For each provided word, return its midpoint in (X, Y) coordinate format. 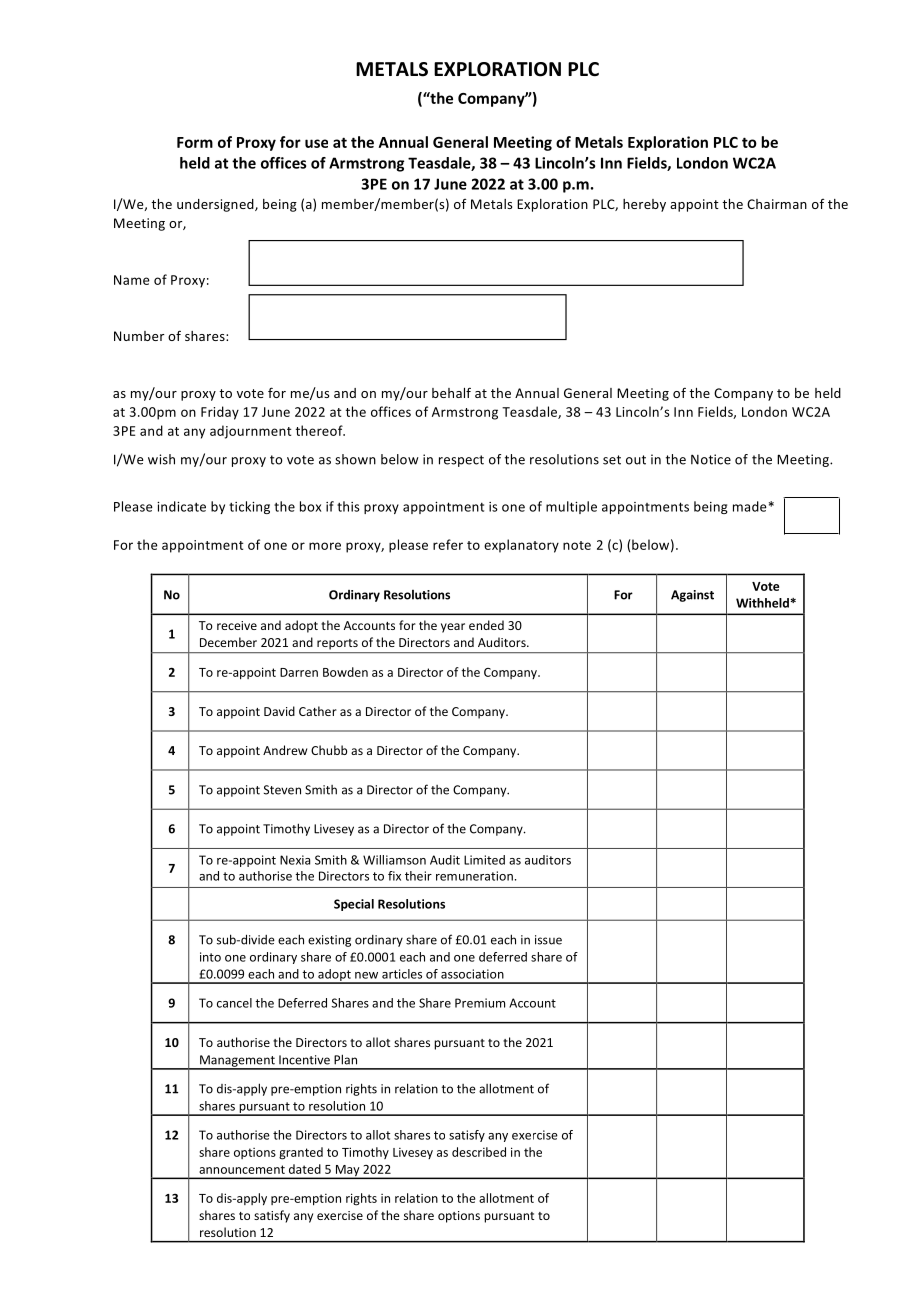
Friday (220, 413)
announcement (242, 1169)
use (316, 143)
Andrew (285, 750)
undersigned (216, 205)
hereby (644, 205)
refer (448, 544)
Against (692, 596)
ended (486, 625)
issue (548, 940)
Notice (711, 459)
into (210, 957)
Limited (484, 860)
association (472, 974)
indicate (181, 506)
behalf (451, 392)
